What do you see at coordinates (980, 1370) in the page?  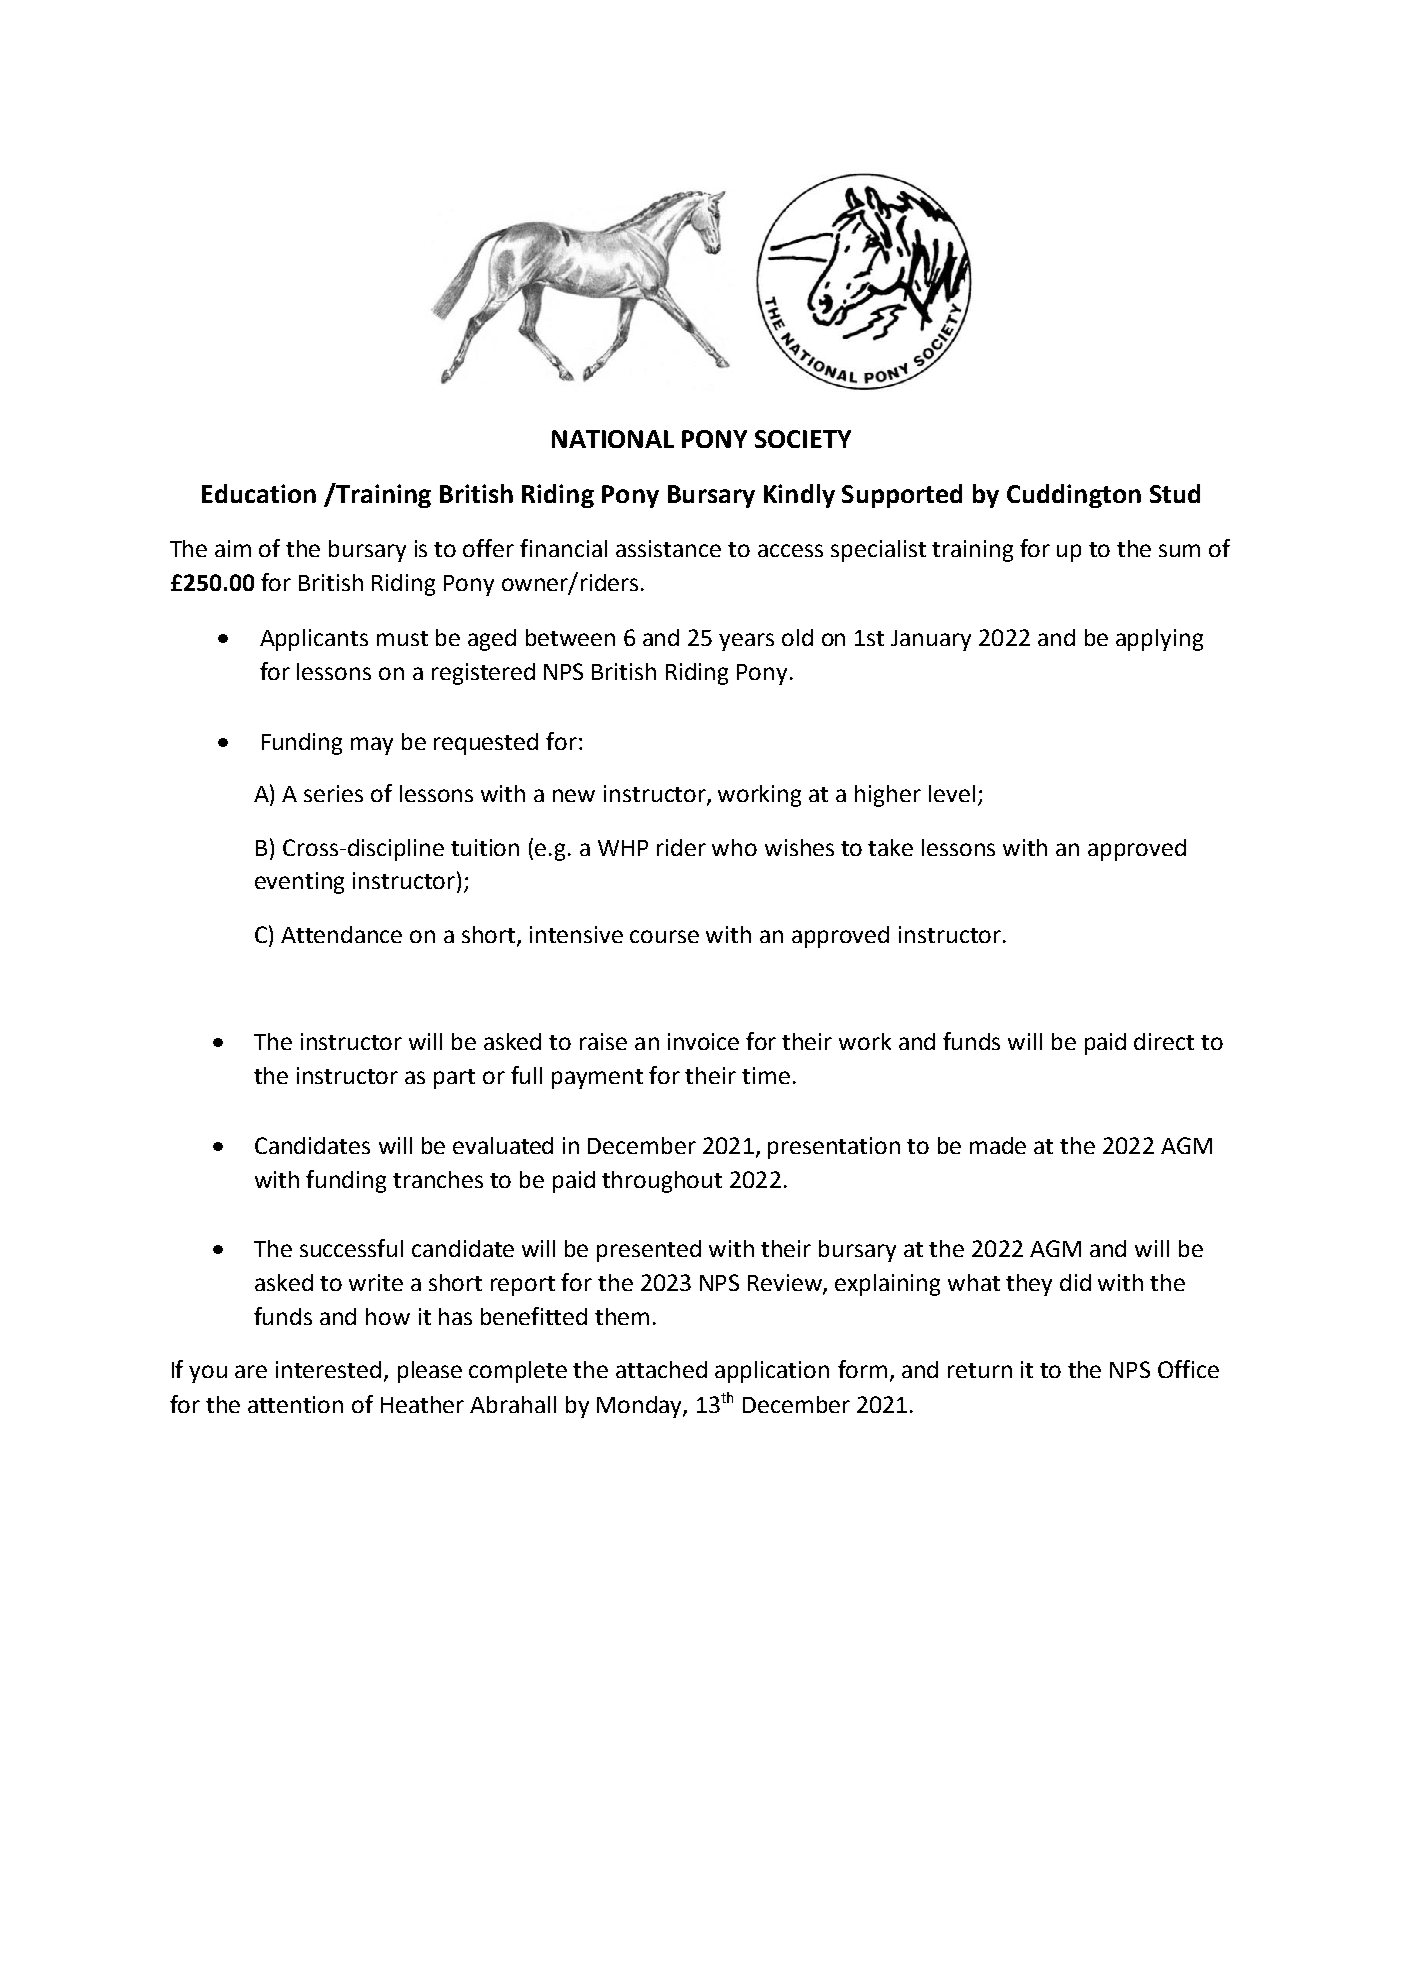 I see `return` at bounding box center [980, 1370].
